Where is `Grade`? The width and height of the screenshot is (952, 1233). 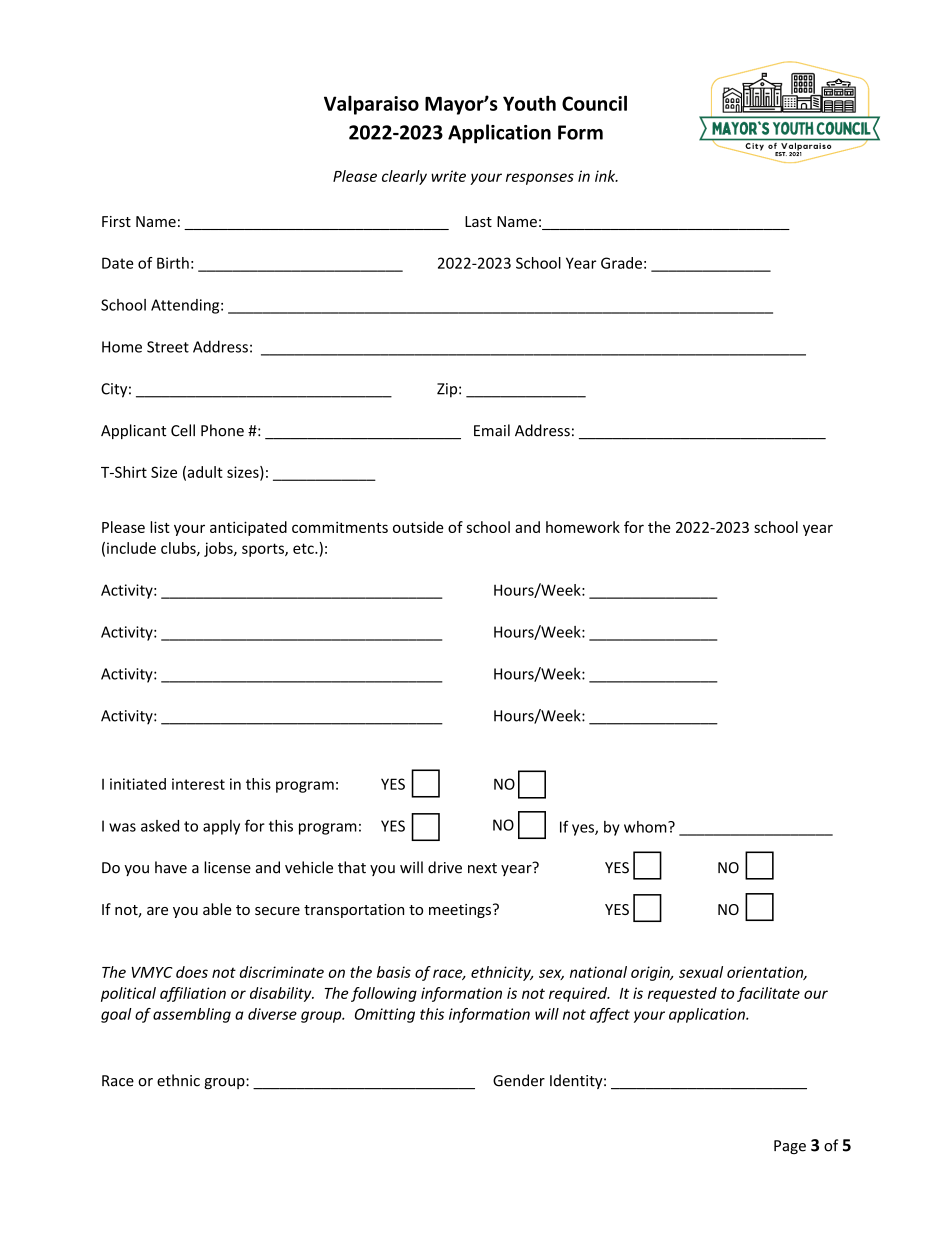 Grade is located at coordinates (621, 263).
